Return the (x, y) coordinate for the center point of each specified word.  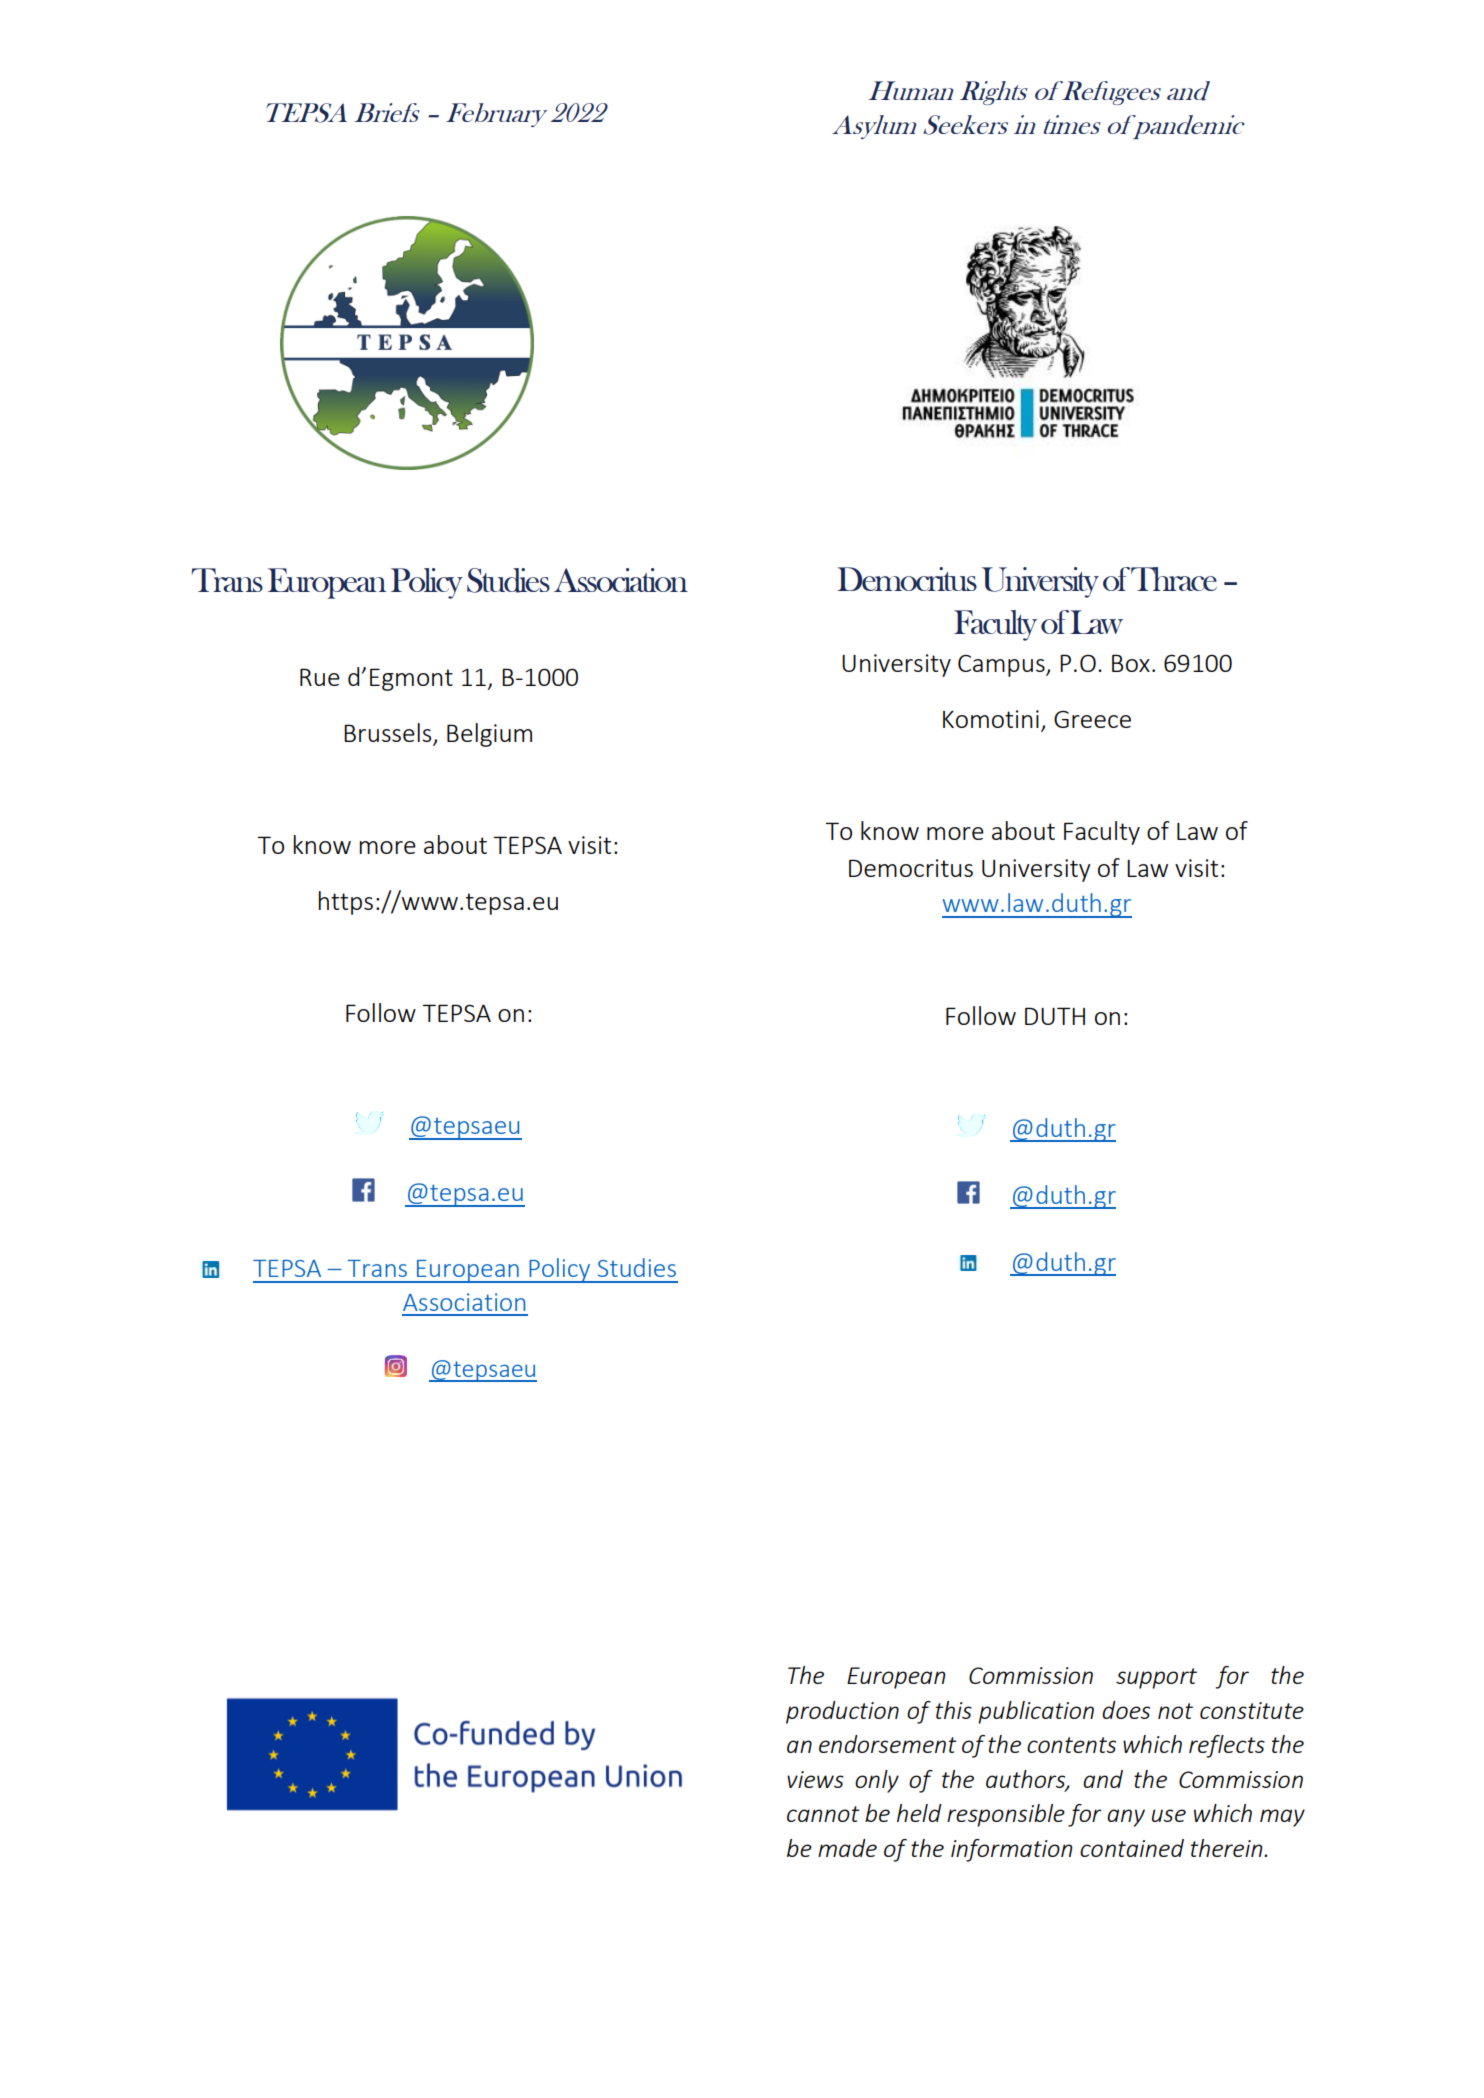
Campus (1002, 666)
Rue (320, 677)
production (842, 1712)
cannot (823, 1814)
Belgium (489, 735)
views (815, 1779)
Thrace (1174, 579)
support (1156, 1678)
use (1169, 1815)
